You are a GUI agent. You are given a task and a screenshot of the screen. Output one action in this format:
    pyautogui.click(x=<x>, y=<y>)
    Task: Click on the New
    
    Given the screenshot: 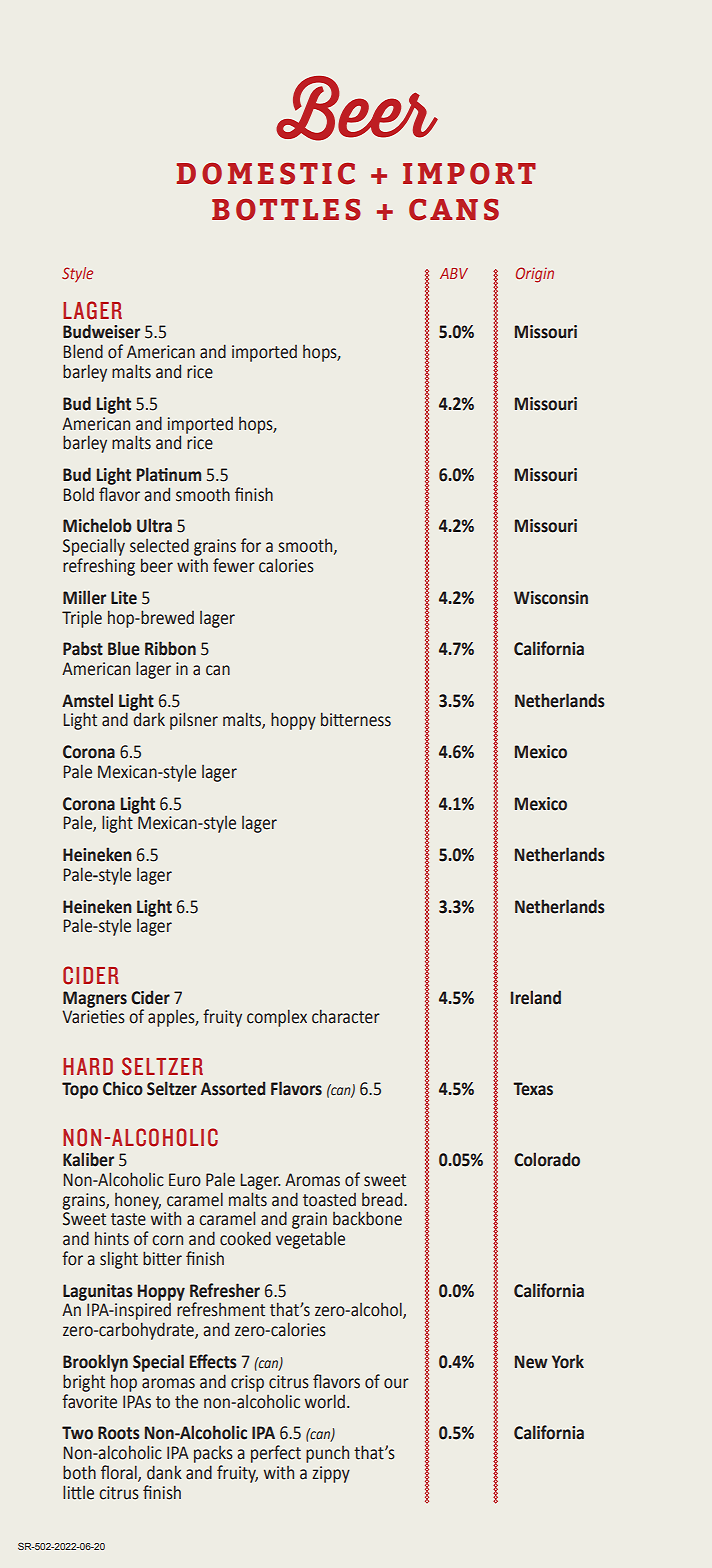 What is the action you would take?
    pyautogui.click(x=531, y=1362)
